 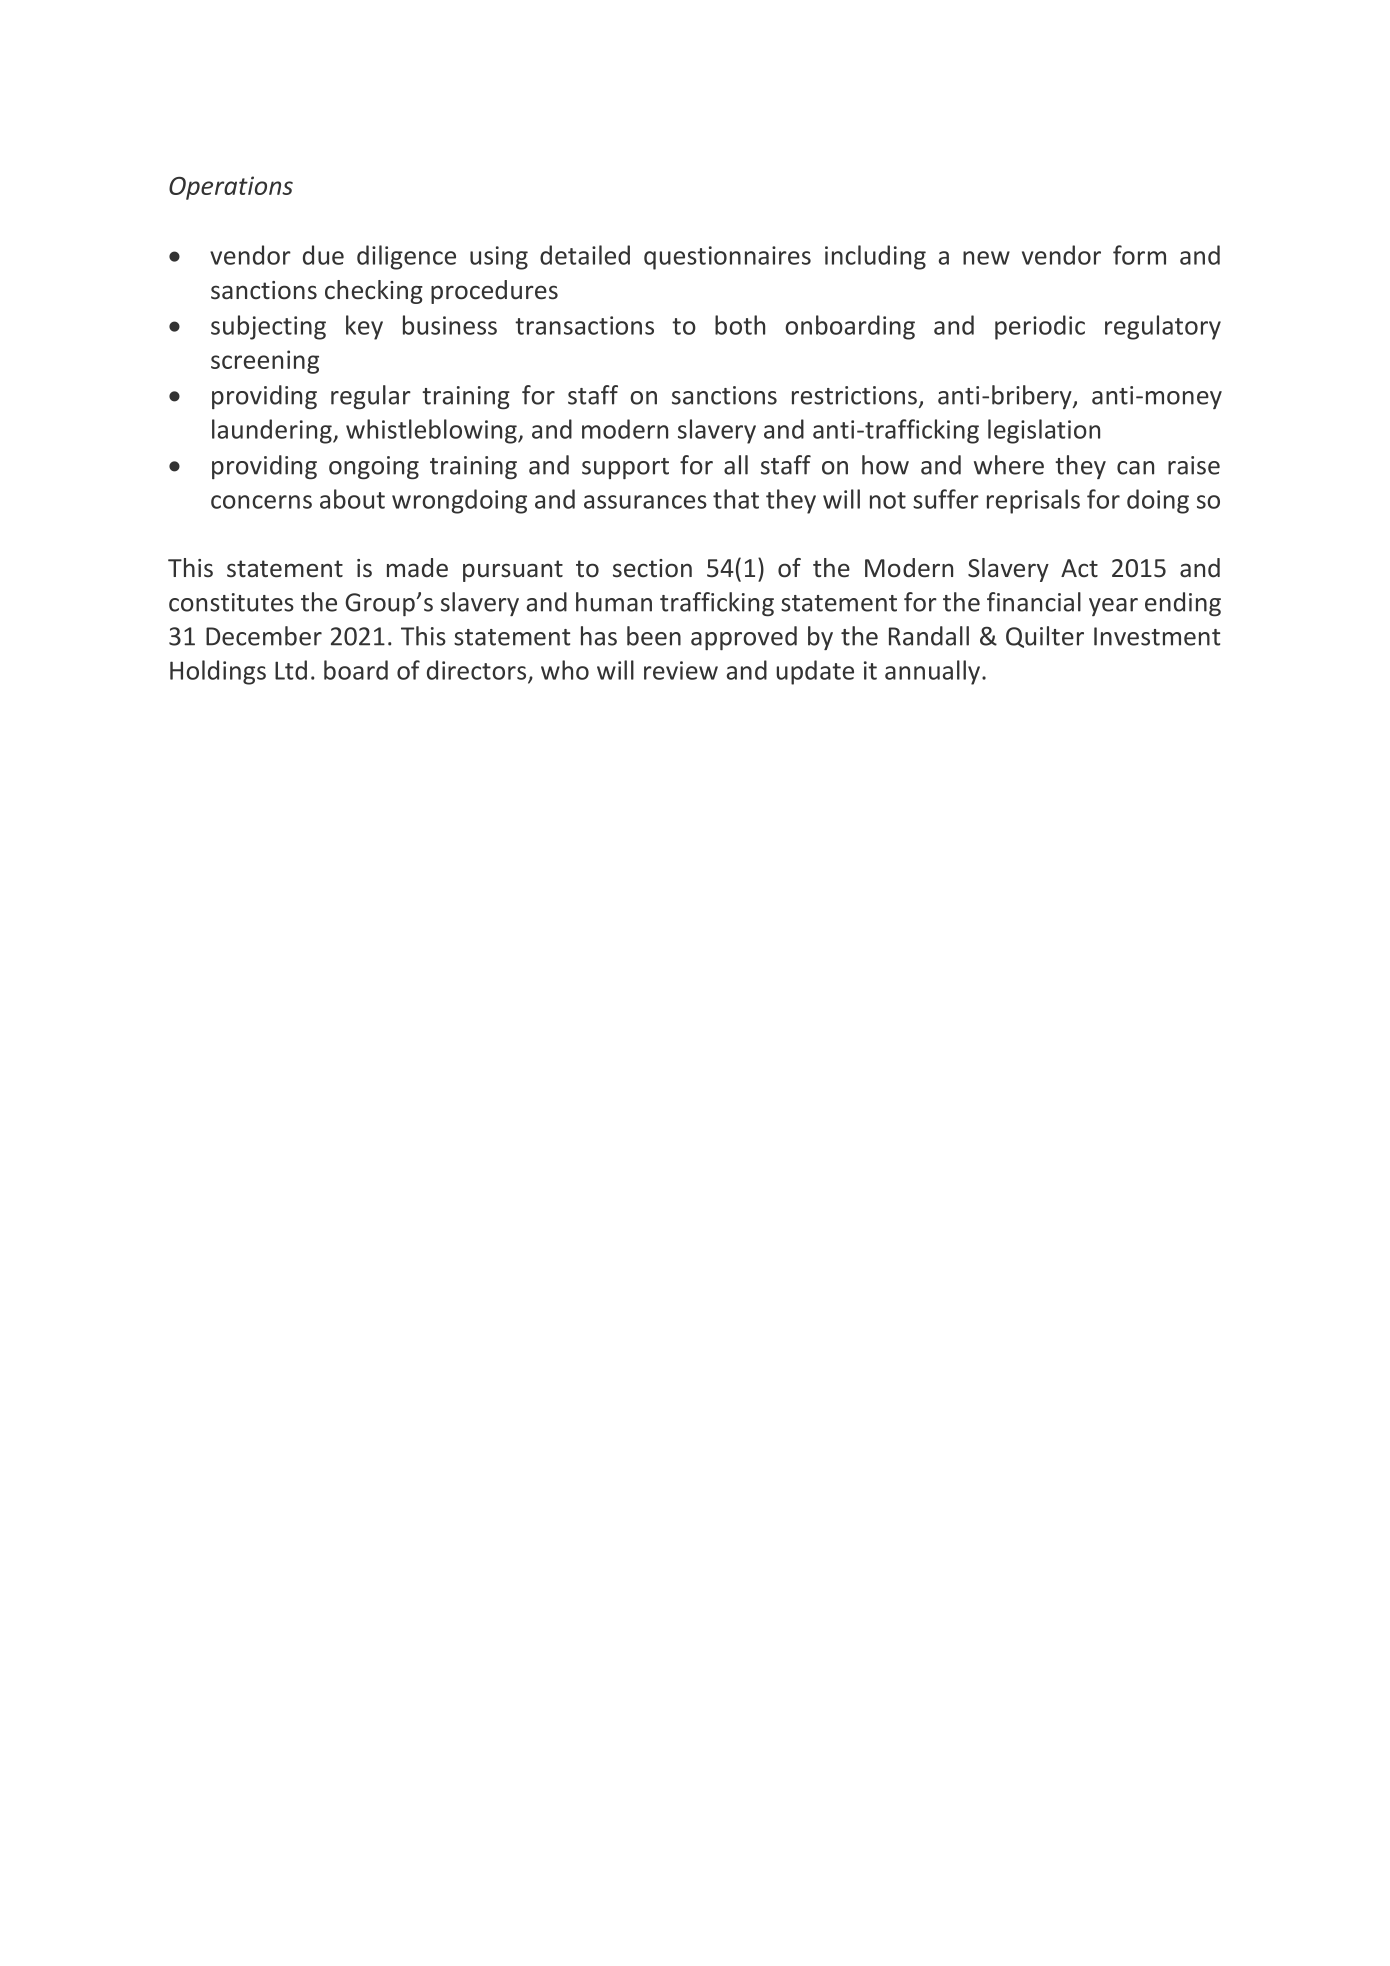 I want to click on legislation, so click(x=1044, y=431).
